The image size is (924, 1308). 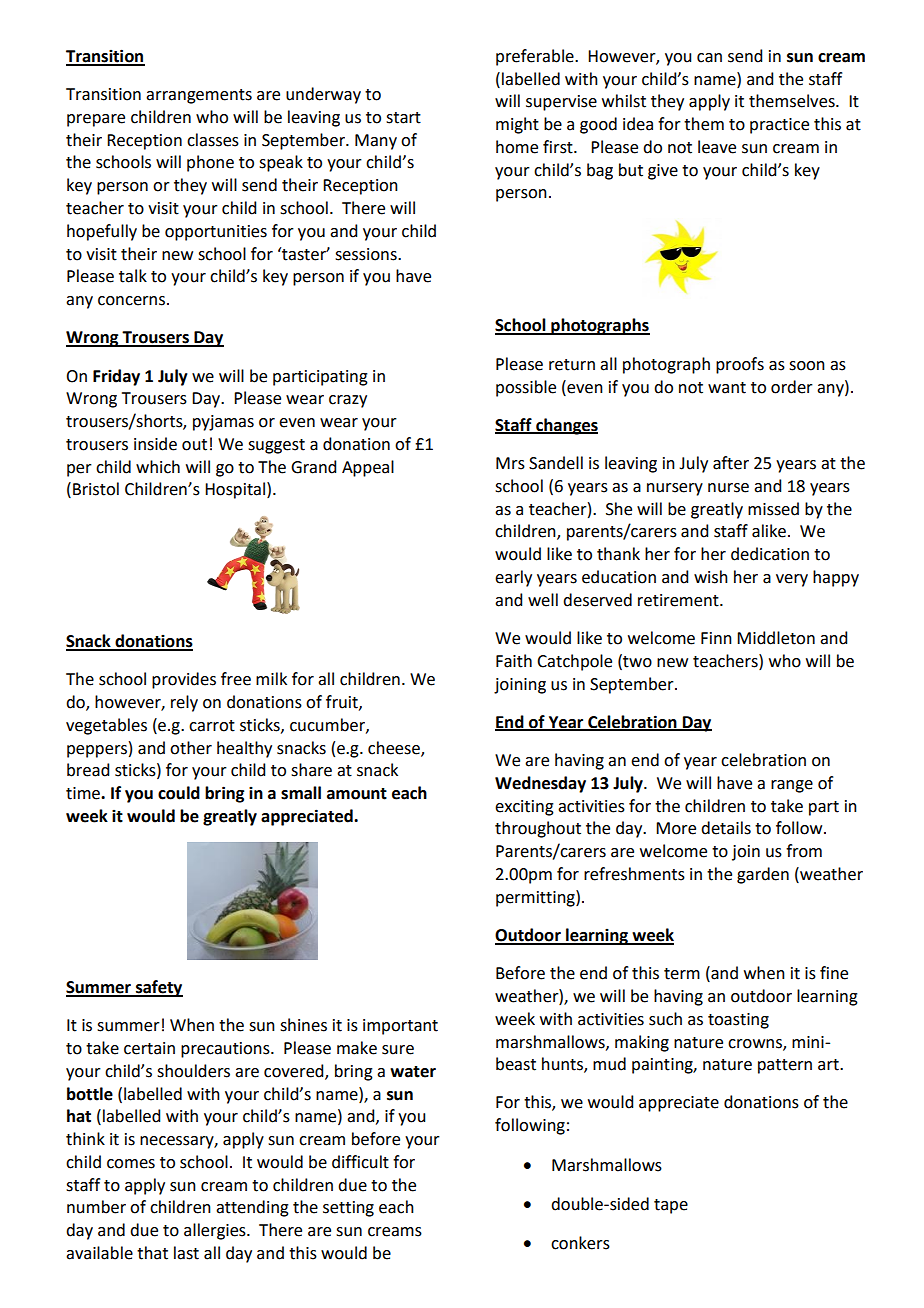 I want to click on allergies, so click(x=216, y=1231).
